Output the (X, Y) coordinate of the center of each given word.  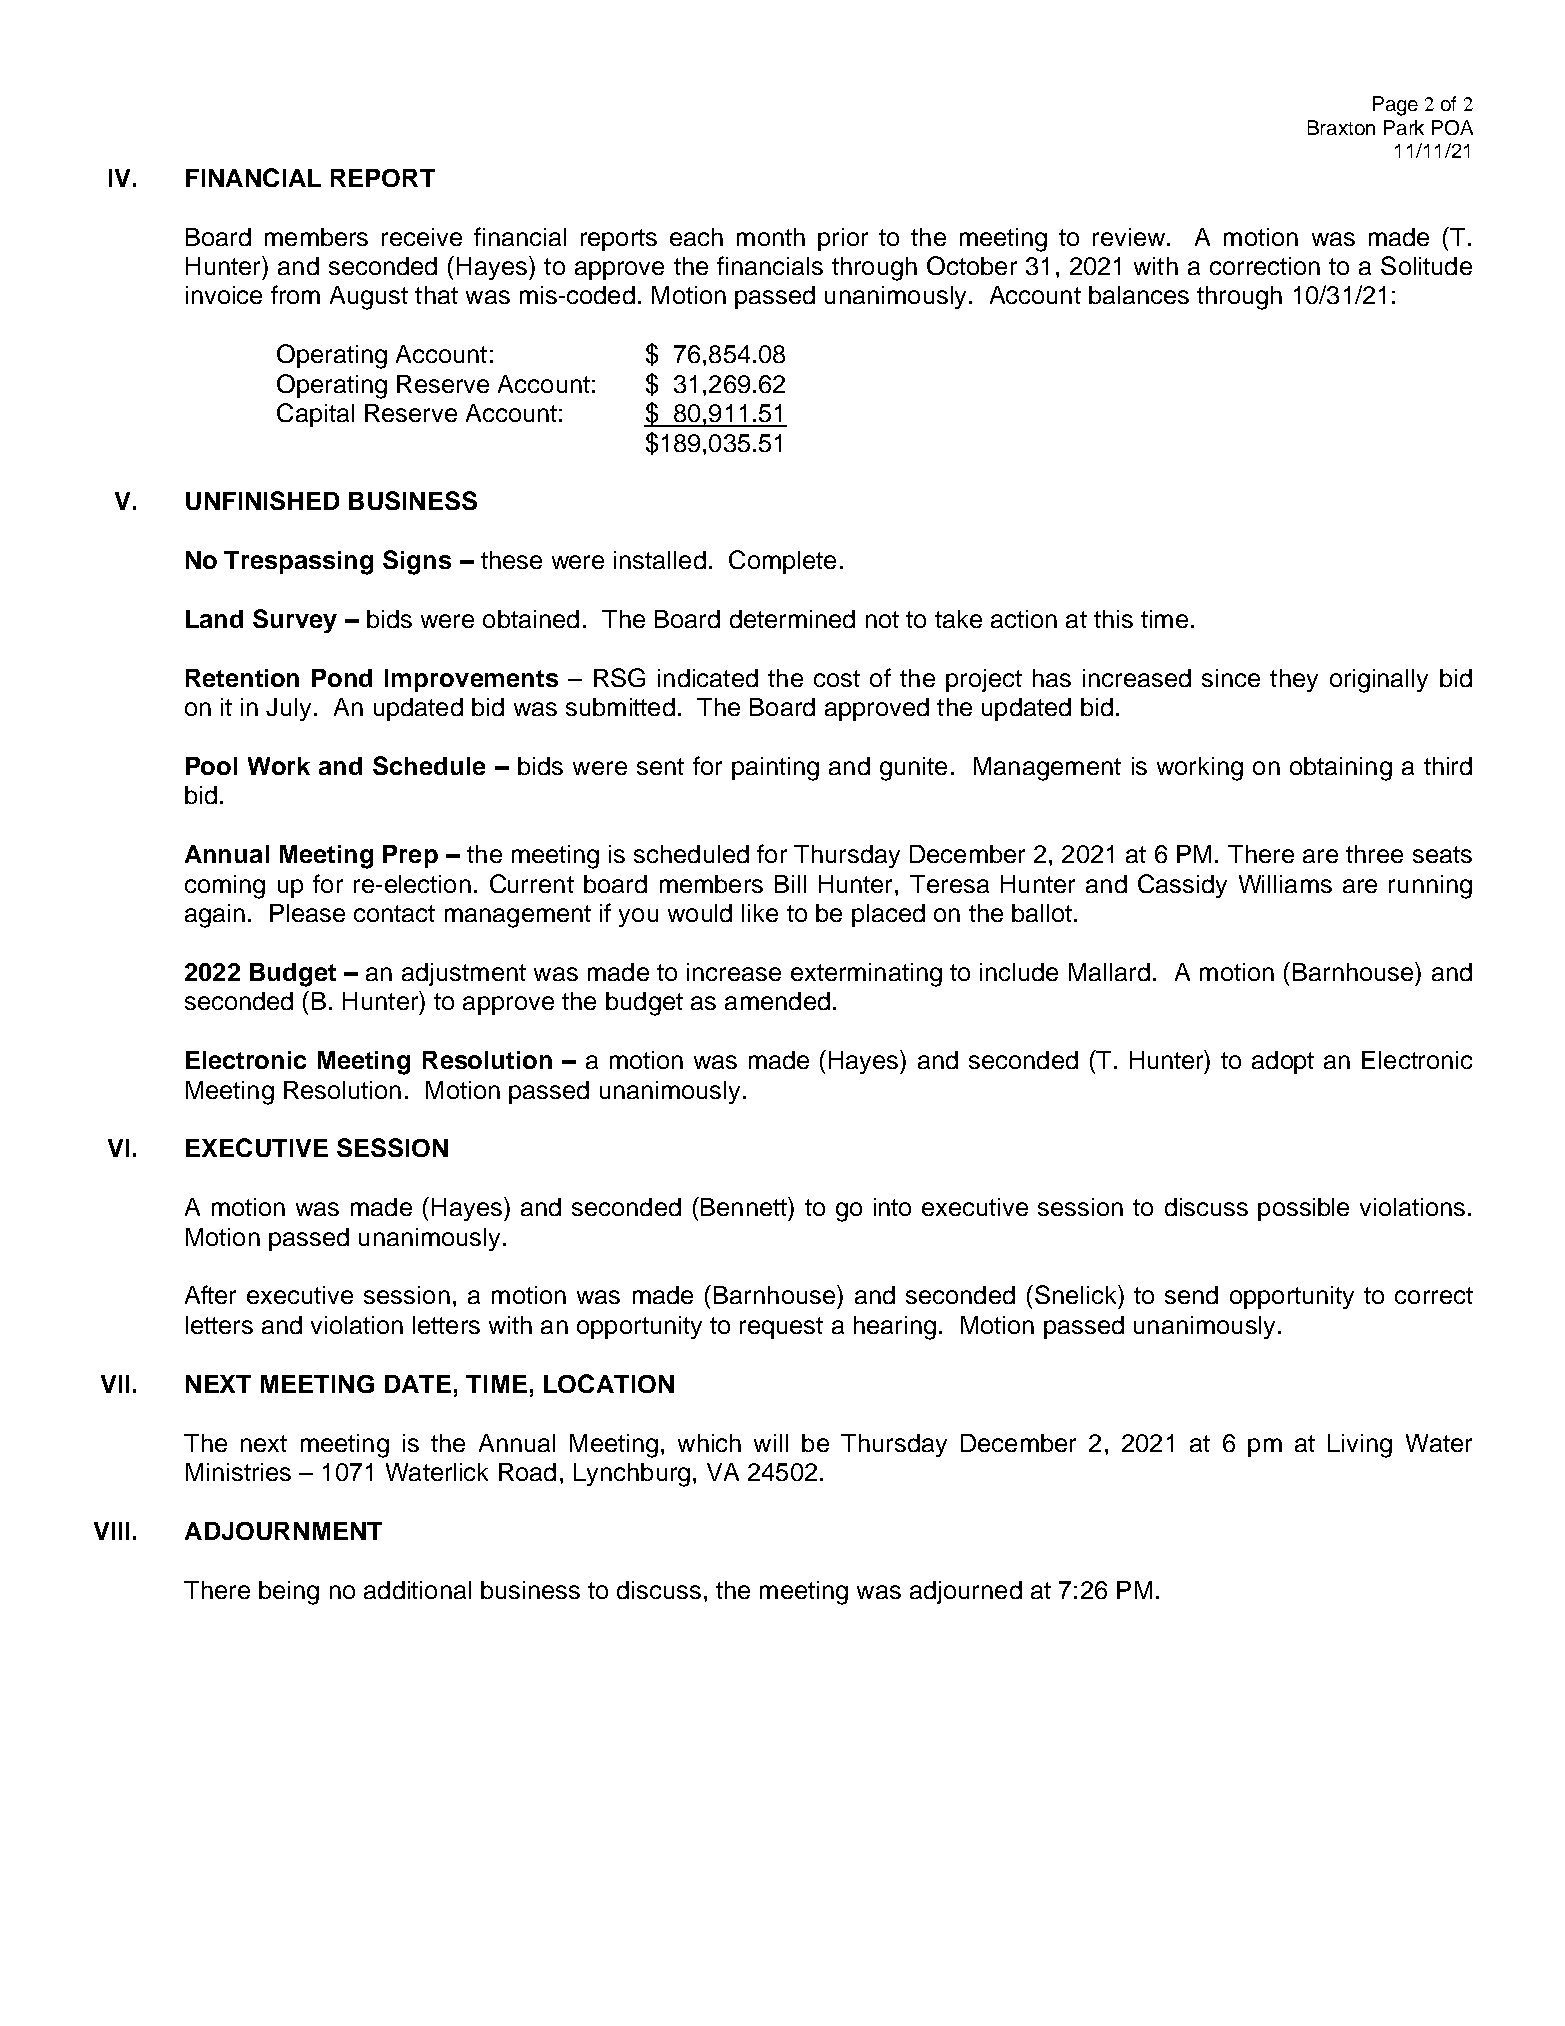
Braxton (1341, 127)
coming (225, 887)
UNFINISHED (262, 500)
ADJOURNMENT (283, 1531)
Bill (790, 884)
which (709, 1443)
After (210, 1294)
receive (422, 237)
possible (1303, 1209)
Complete (782, 562)
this (1113, 619)
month (771, 237)
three (1374, 854)
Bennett (745, 1206)
